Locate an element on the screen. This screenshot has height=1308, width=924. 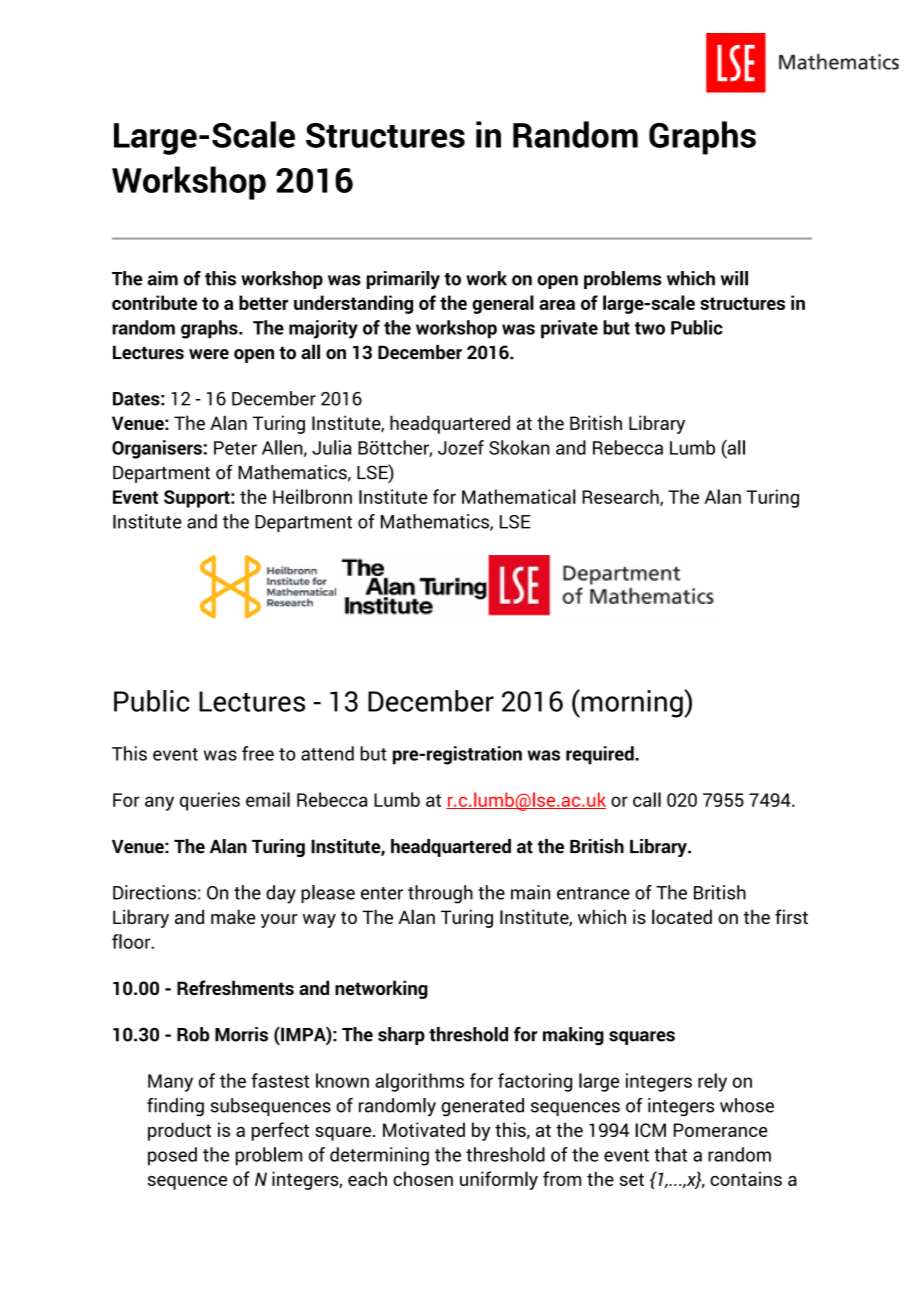
required is located at coordinates (601, 755).
